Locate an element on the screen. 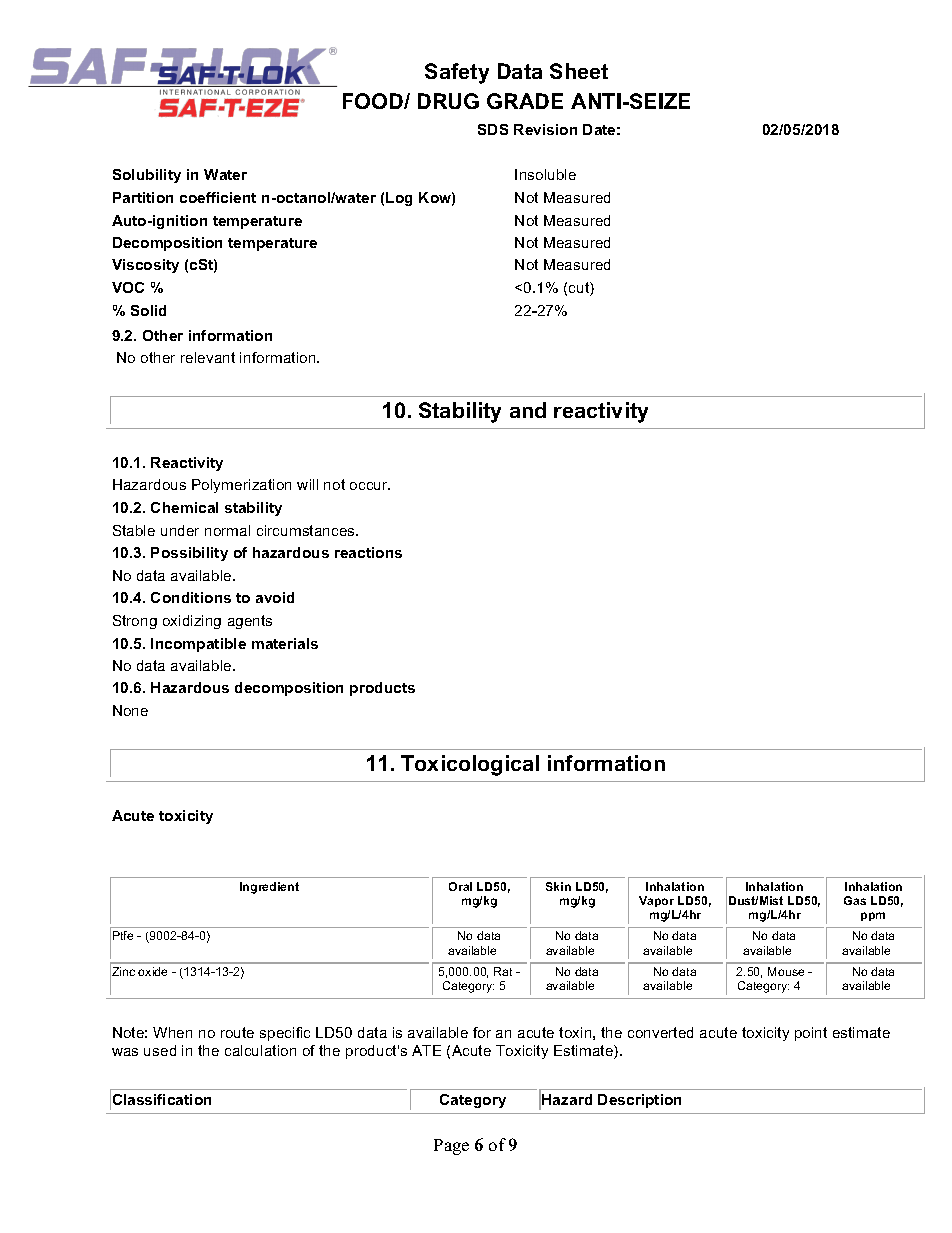 The width and height of the screenshot is (952, 1233). point is located at coordinates (811, 1034).
